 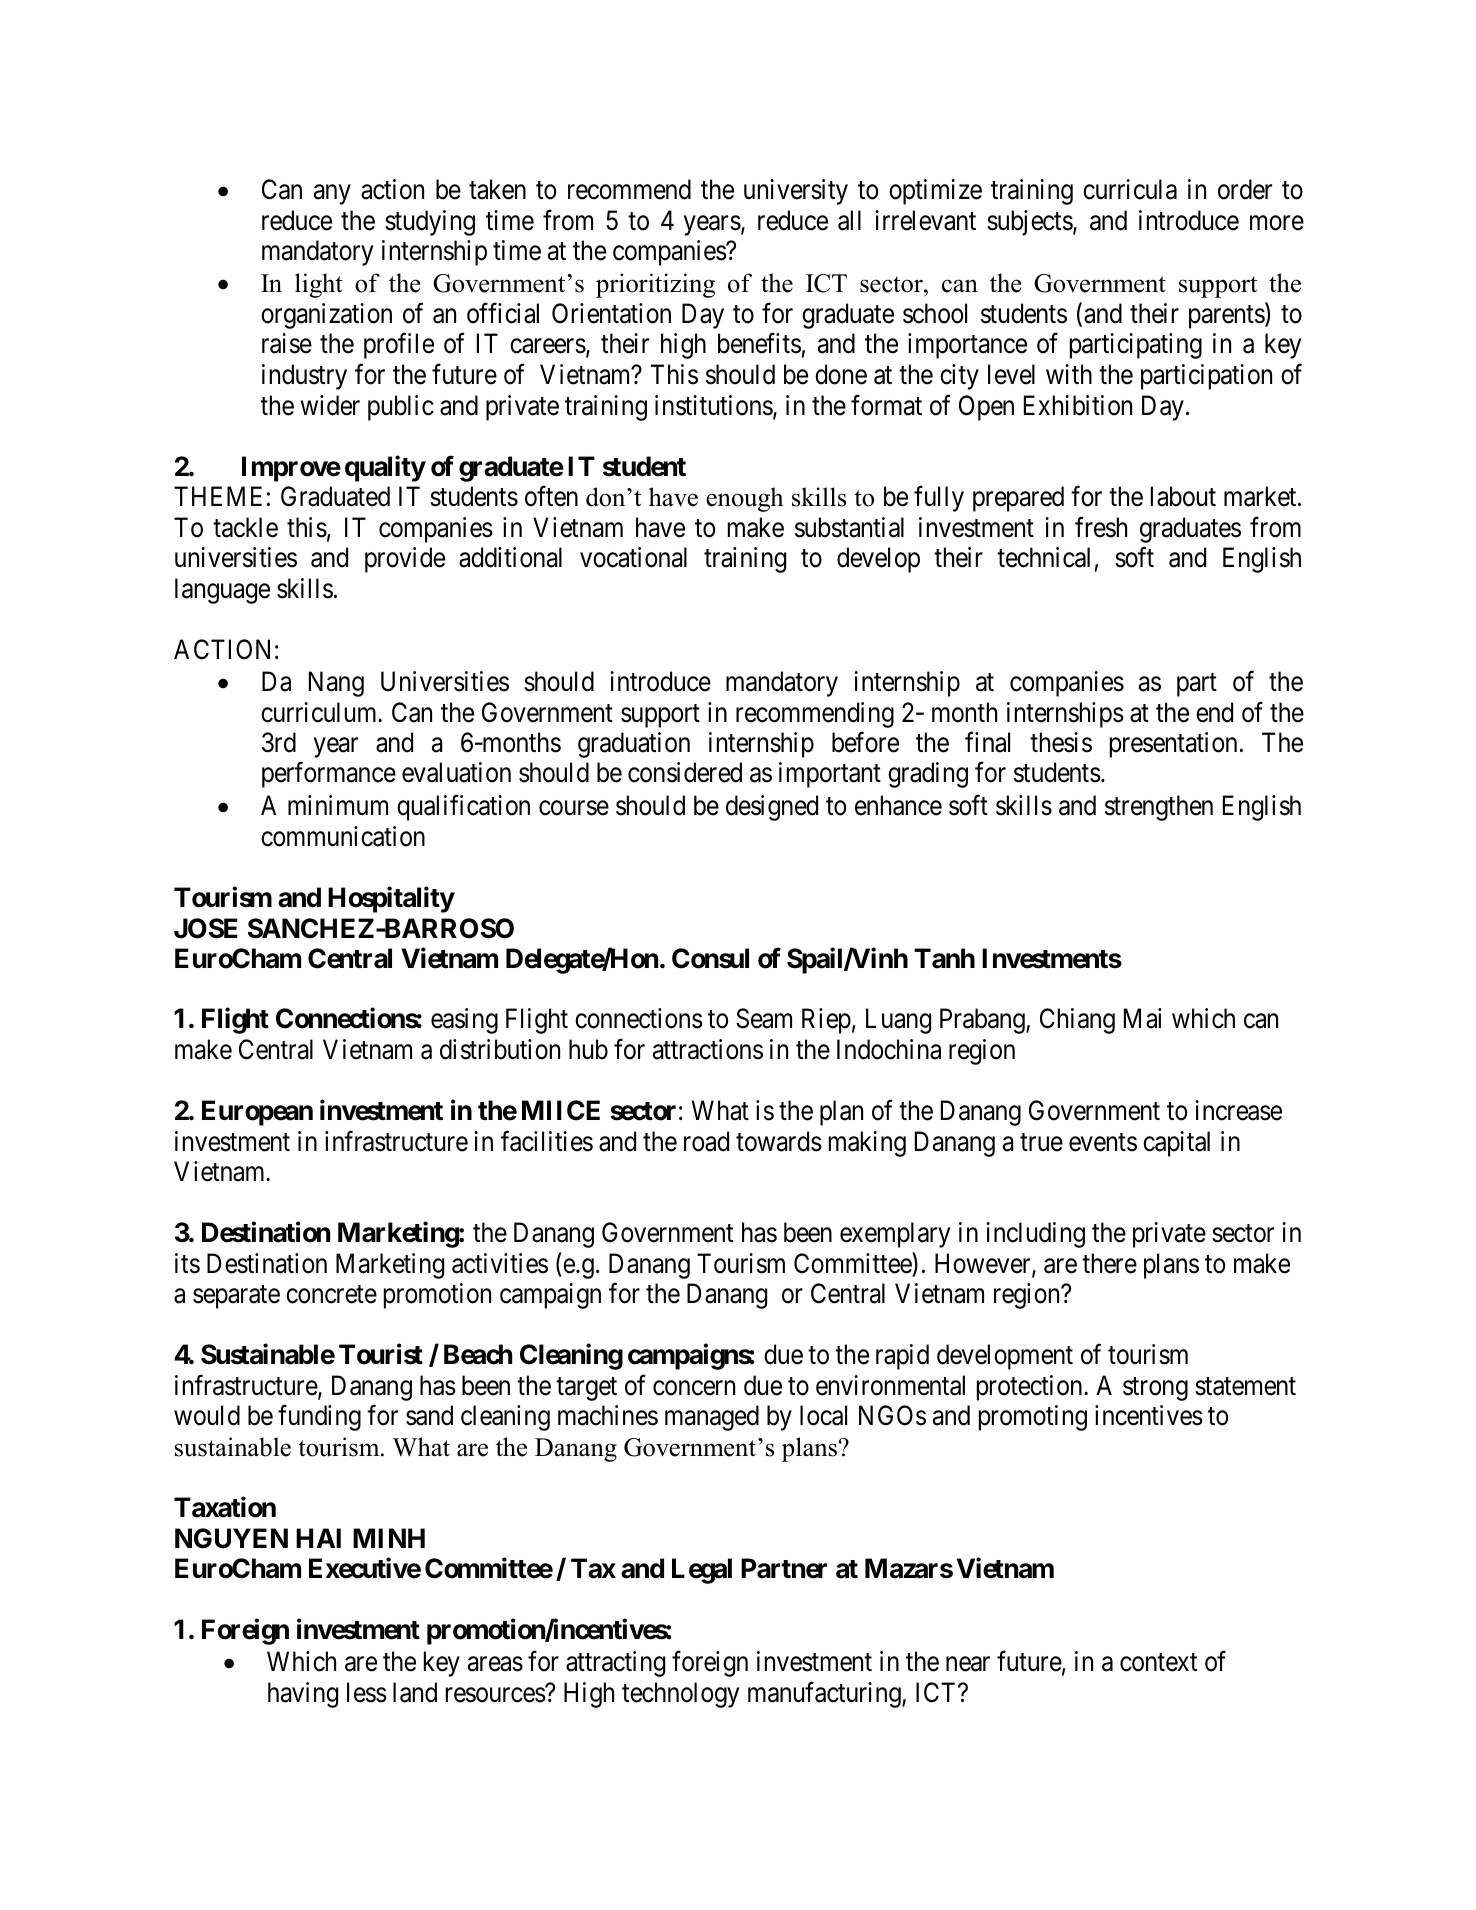 What do you see at coordinates (1143, 1018) in the screenshot?
I see `Mai` at bounding box center [1143, 1018].
